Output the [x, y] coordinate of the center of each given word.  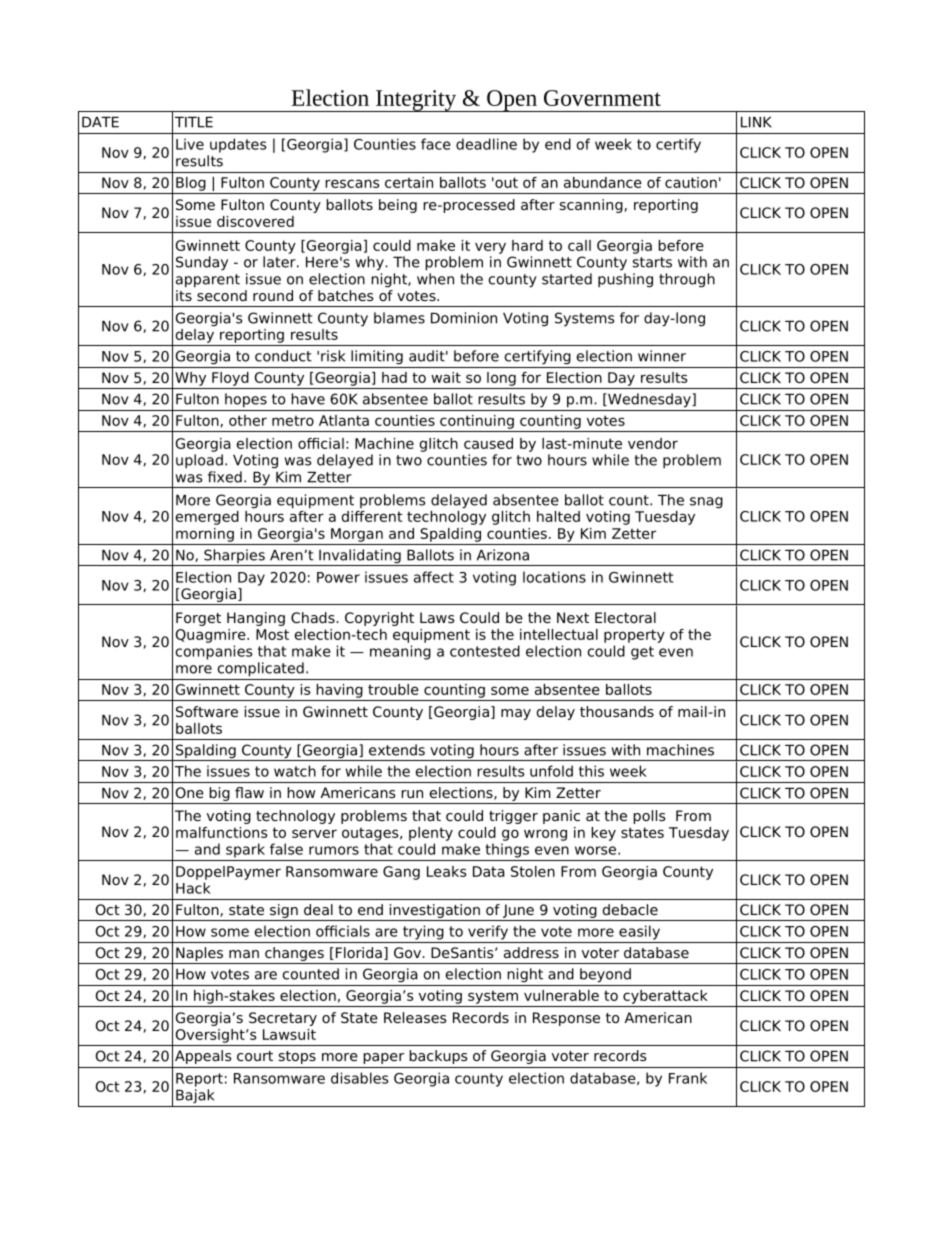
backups [438, 1057]
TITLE [194, 122]
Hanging [256, 619]
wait [446, 377]
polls [649, 817]
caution [691, 182]
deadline [486, 144]
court [255, 1056]
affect [434, 577]
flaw [249, 792]
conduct [283, 356]
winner [662, 356]
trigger [513, 817]
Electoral [625, 617]
